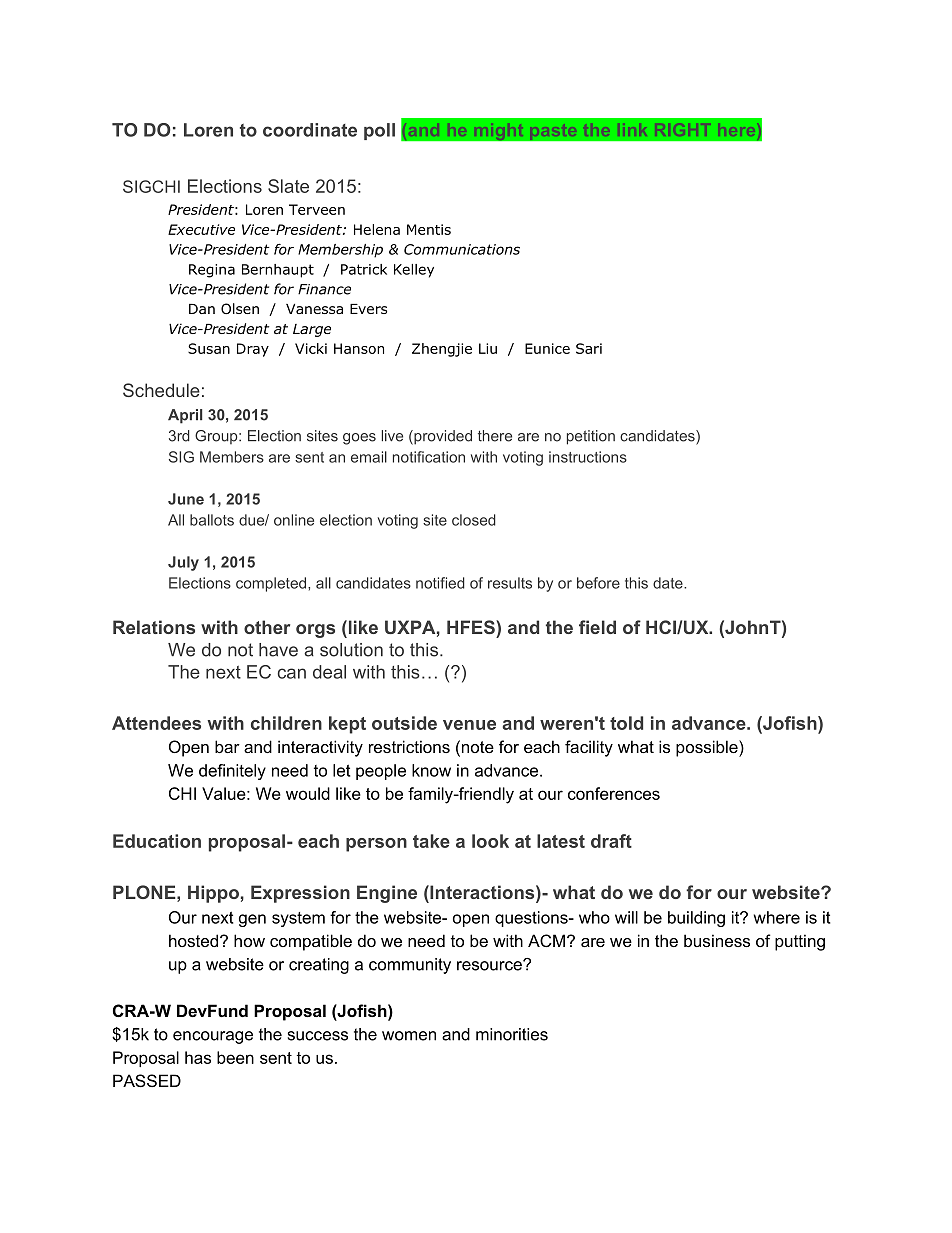 The width and height of the image is (952, 1233). I want to click on Sari, so click(589, 348).
